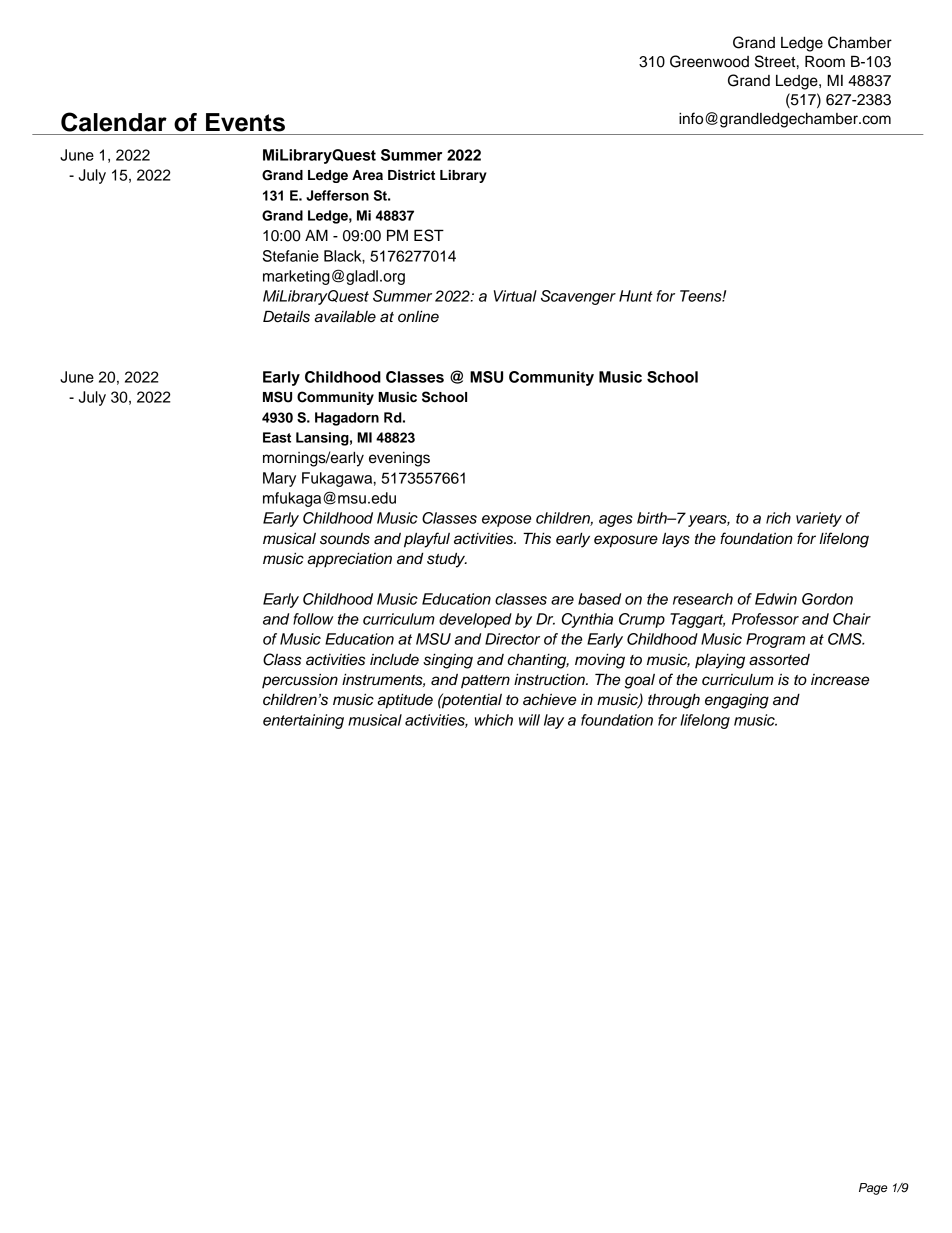 The height and width of the image is (1233, 952). I want to click on Events, so click(245, 122).
